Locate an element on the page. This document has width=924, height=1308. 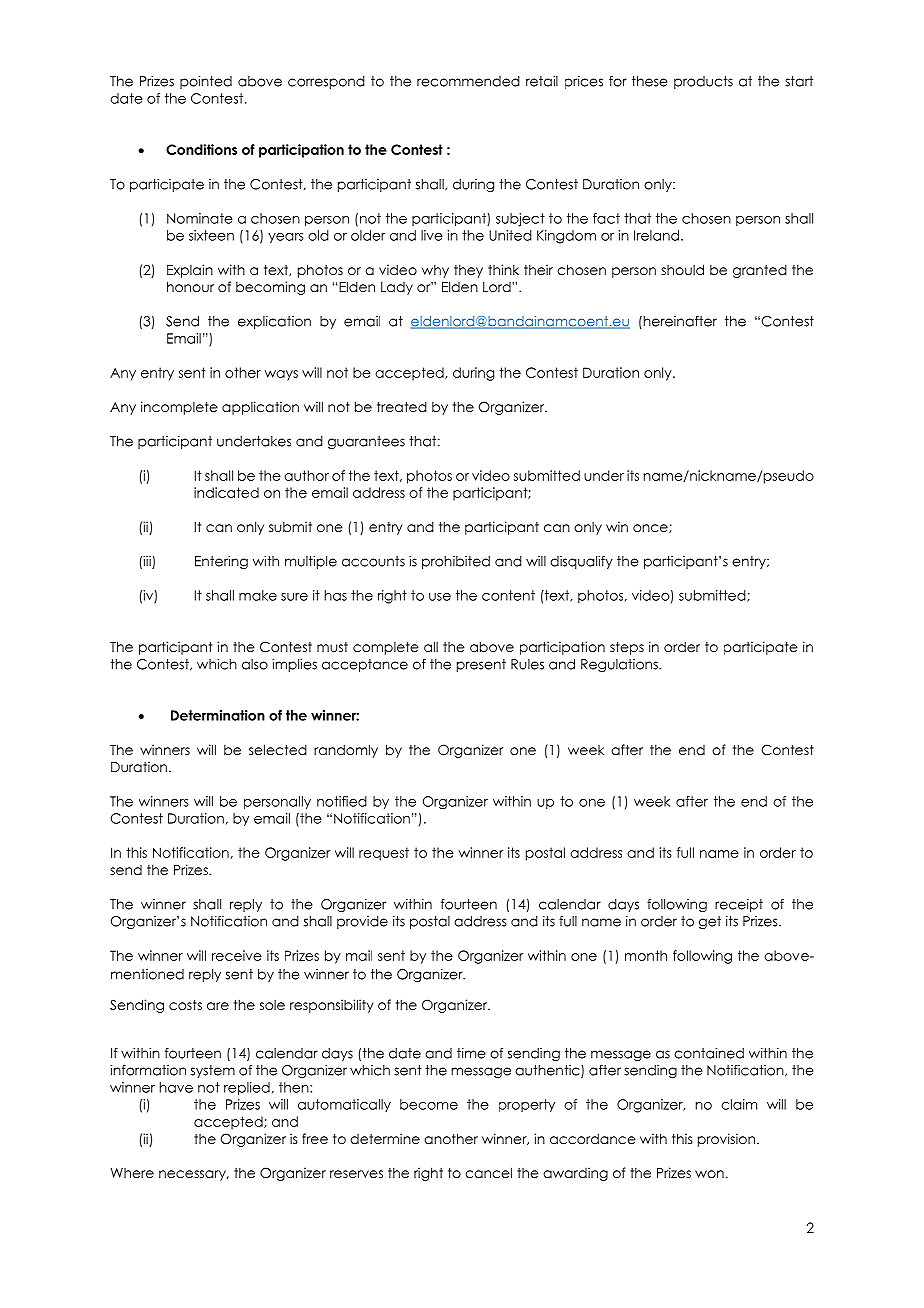
products is located at coordinates (703, 82).
